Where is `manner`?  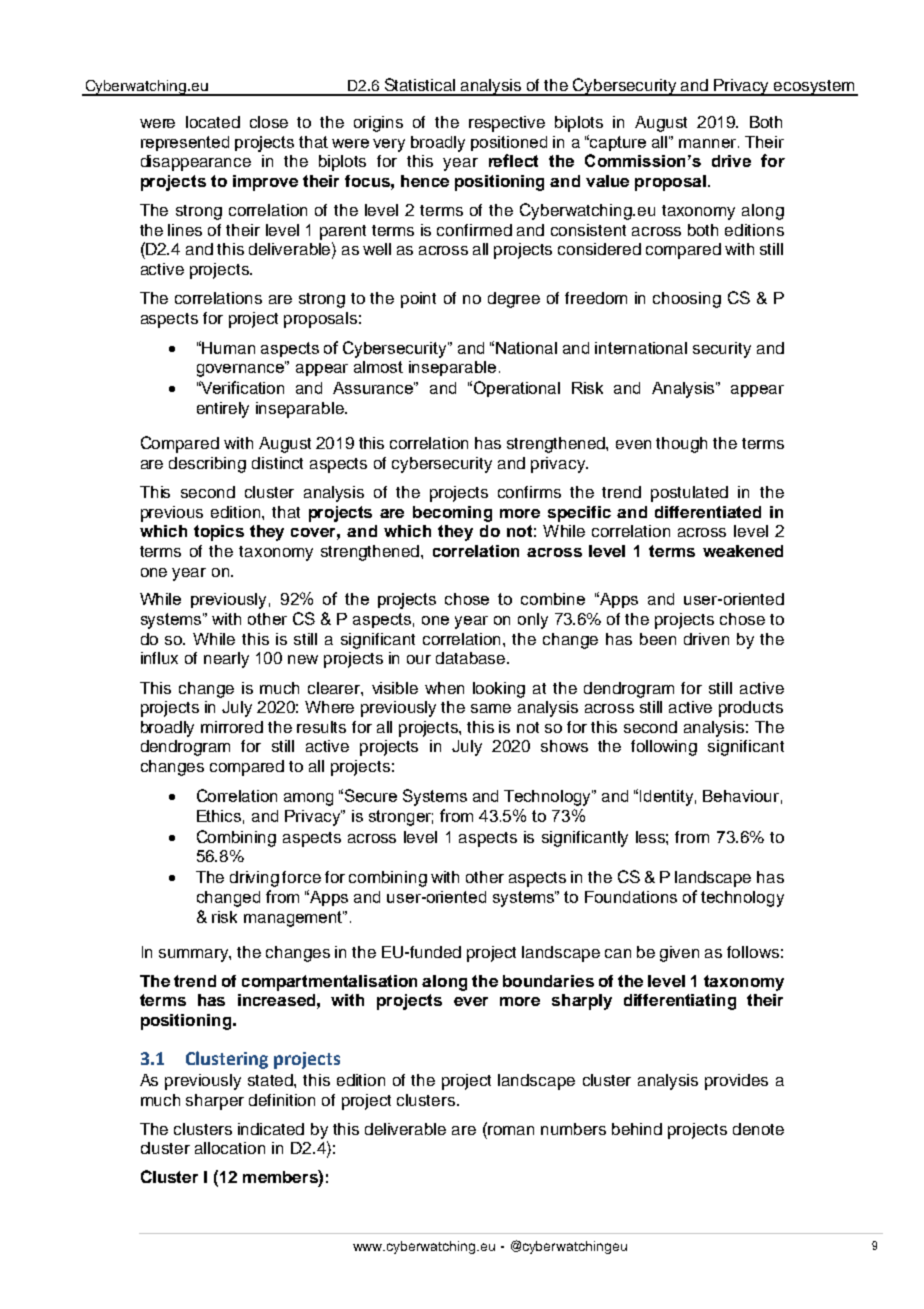 manner is located at coordinates (709, 143).
